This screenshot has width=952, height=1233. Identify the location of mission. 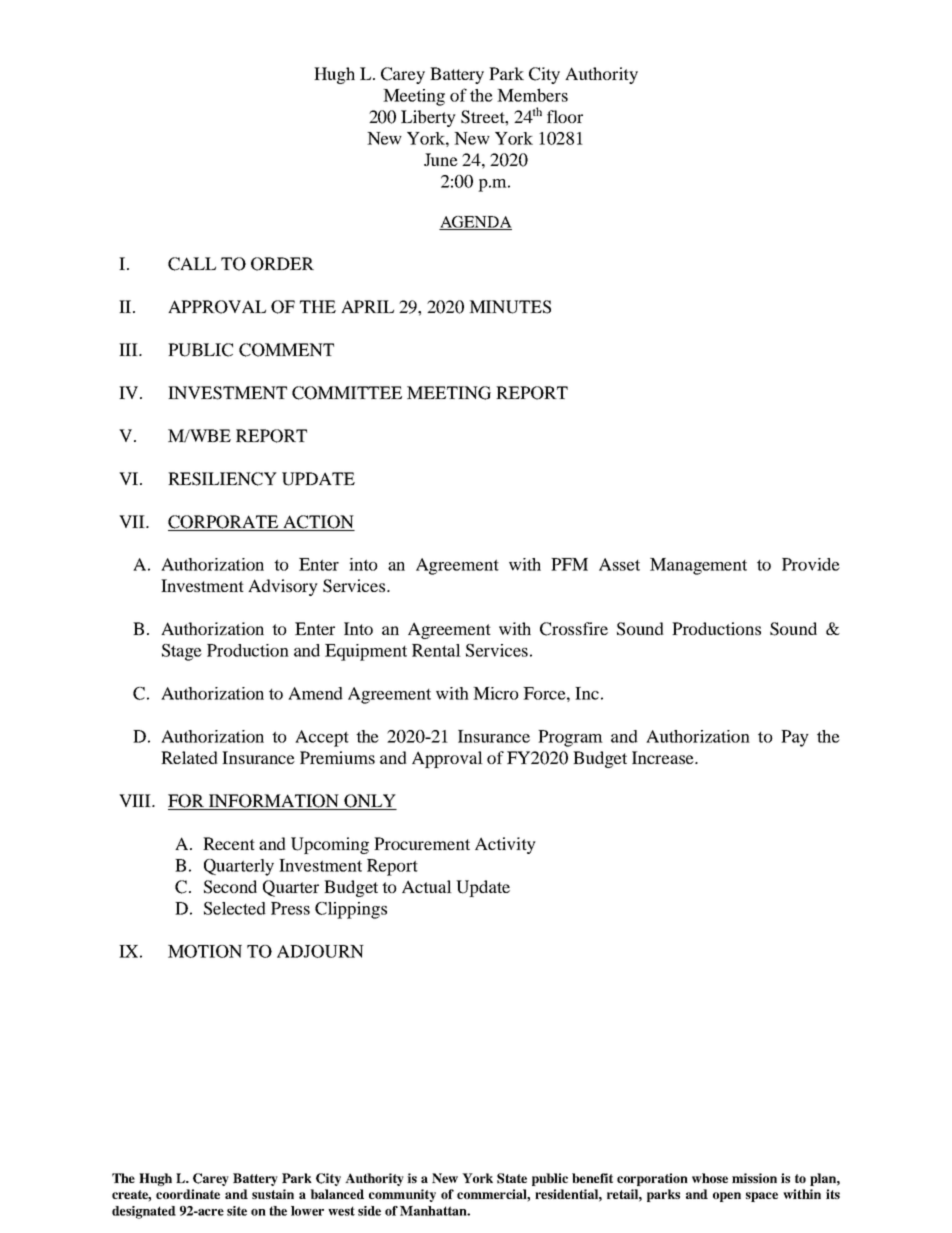
(754, 1178).
